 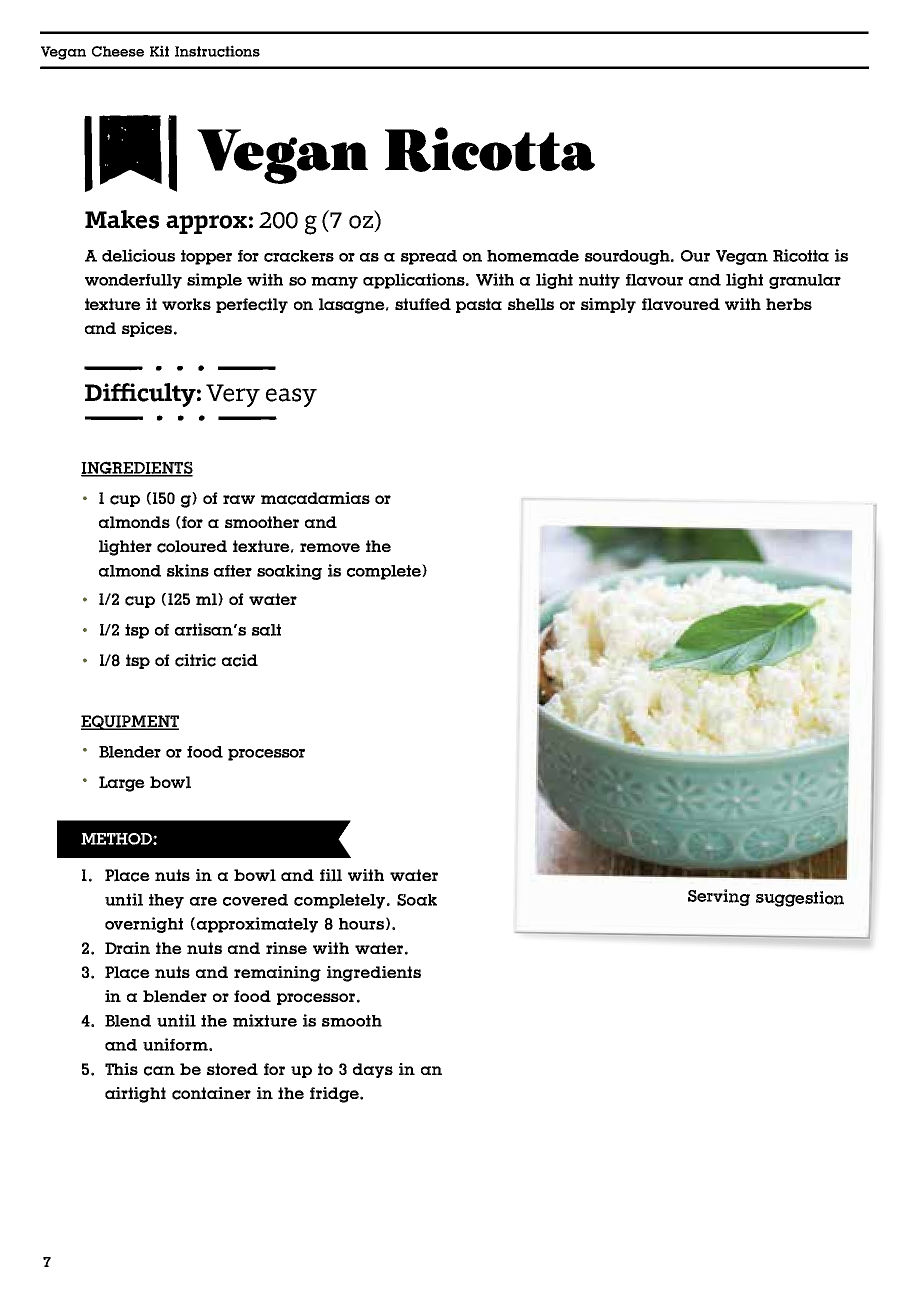 I want to click on fill, so click(x=331, y=875).
